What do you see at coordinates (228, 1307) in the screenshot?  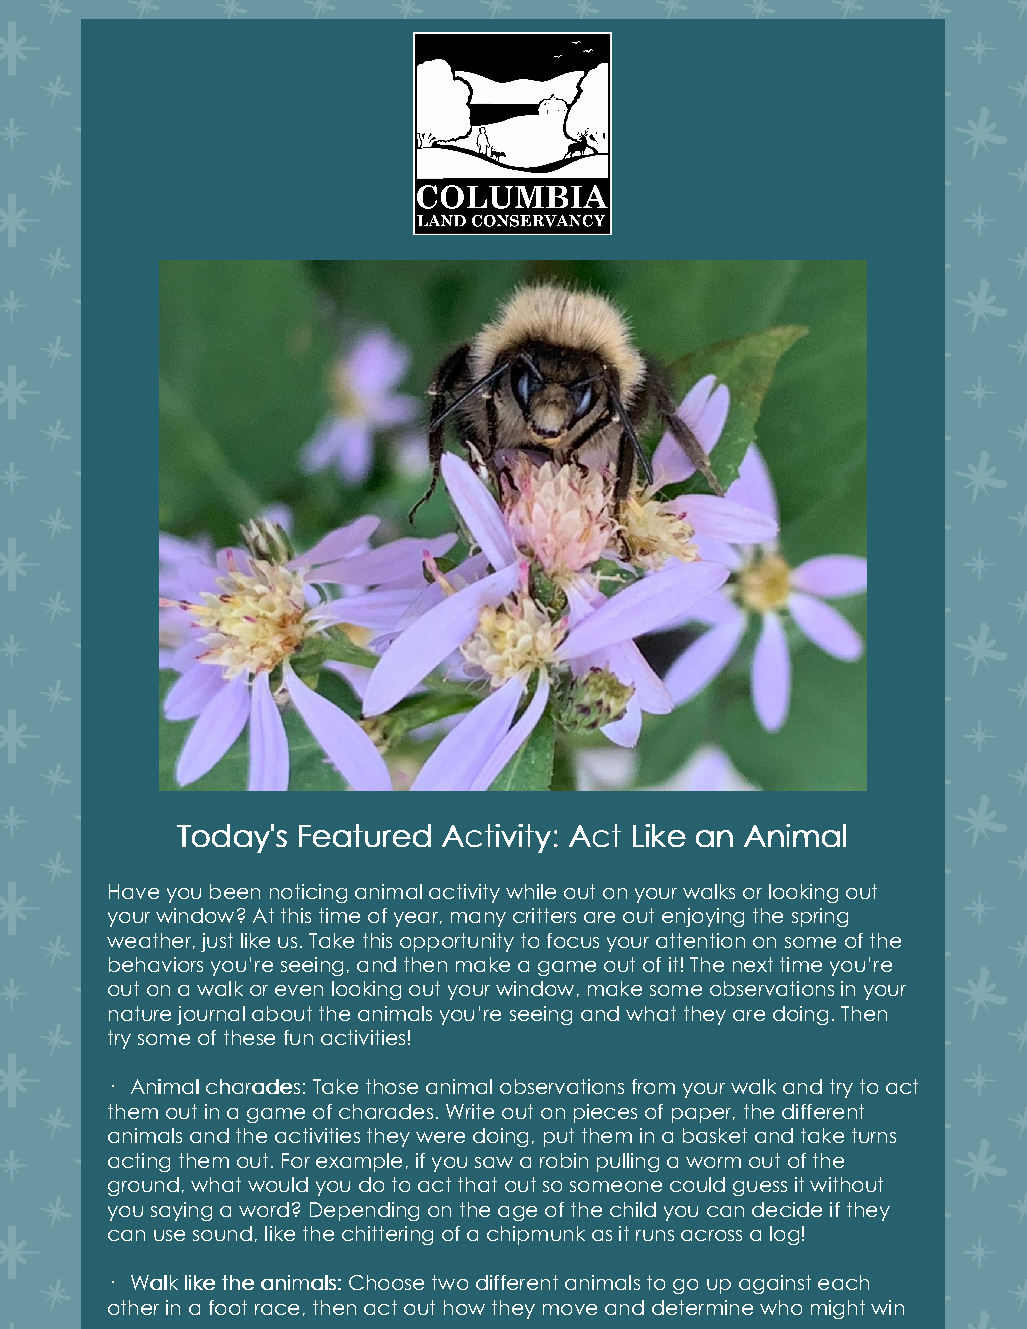 I see `foot` at bounding box center [228, 1307].
